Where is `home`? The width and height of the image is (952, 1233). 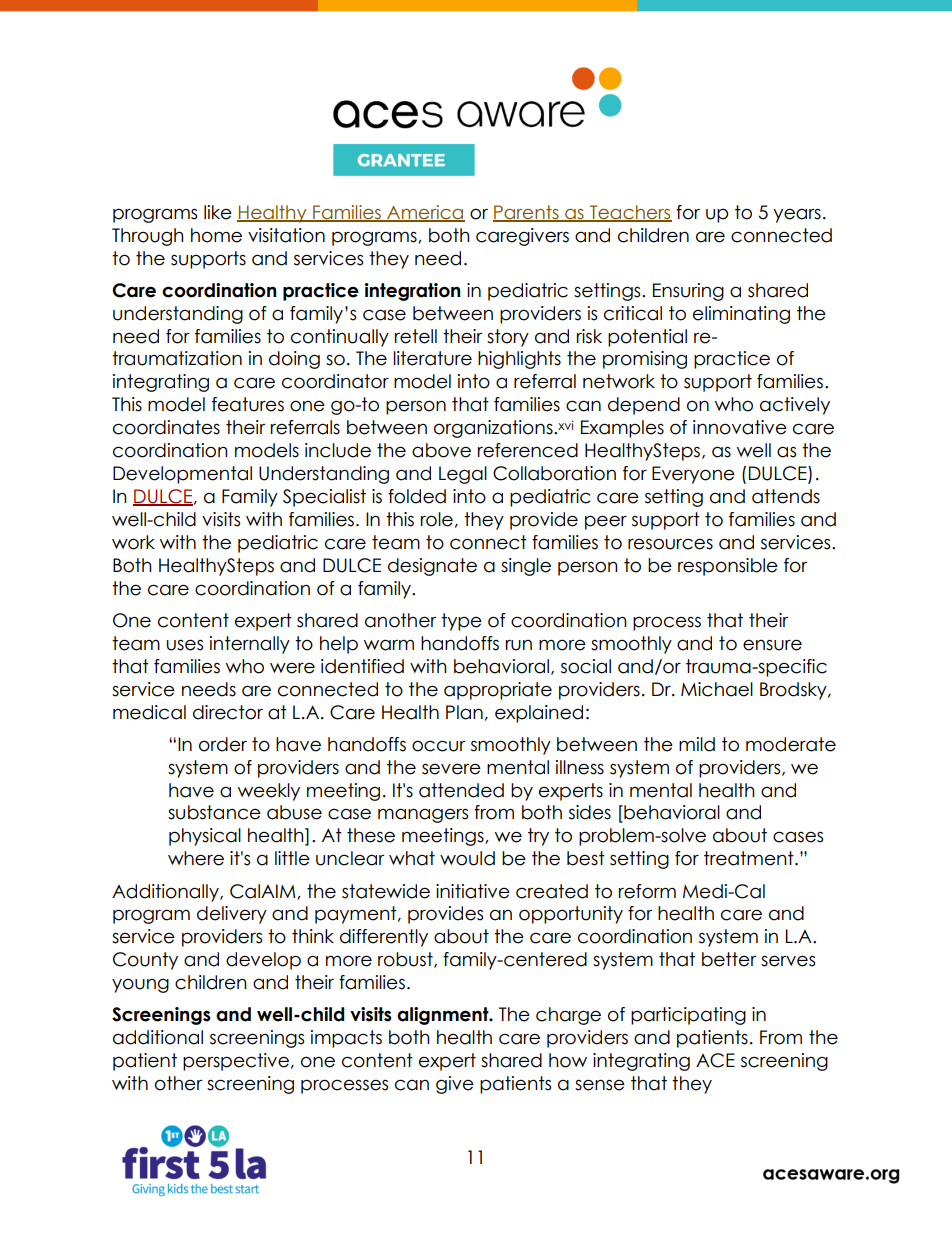
home is located at coordinates (216, 235).
